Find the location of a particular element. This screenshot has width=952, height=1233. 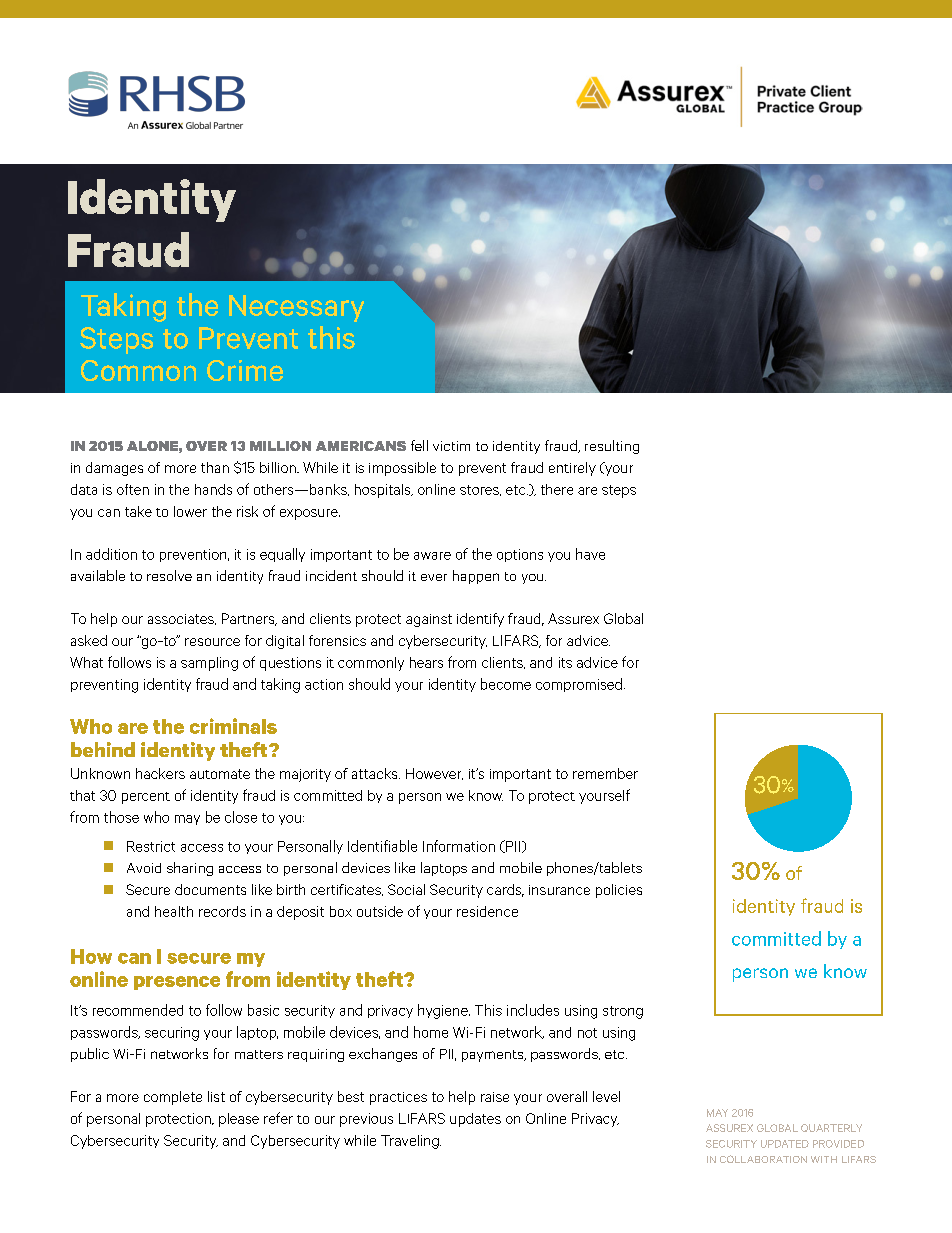

UPDATED is located at coordinates (785, 1144).
